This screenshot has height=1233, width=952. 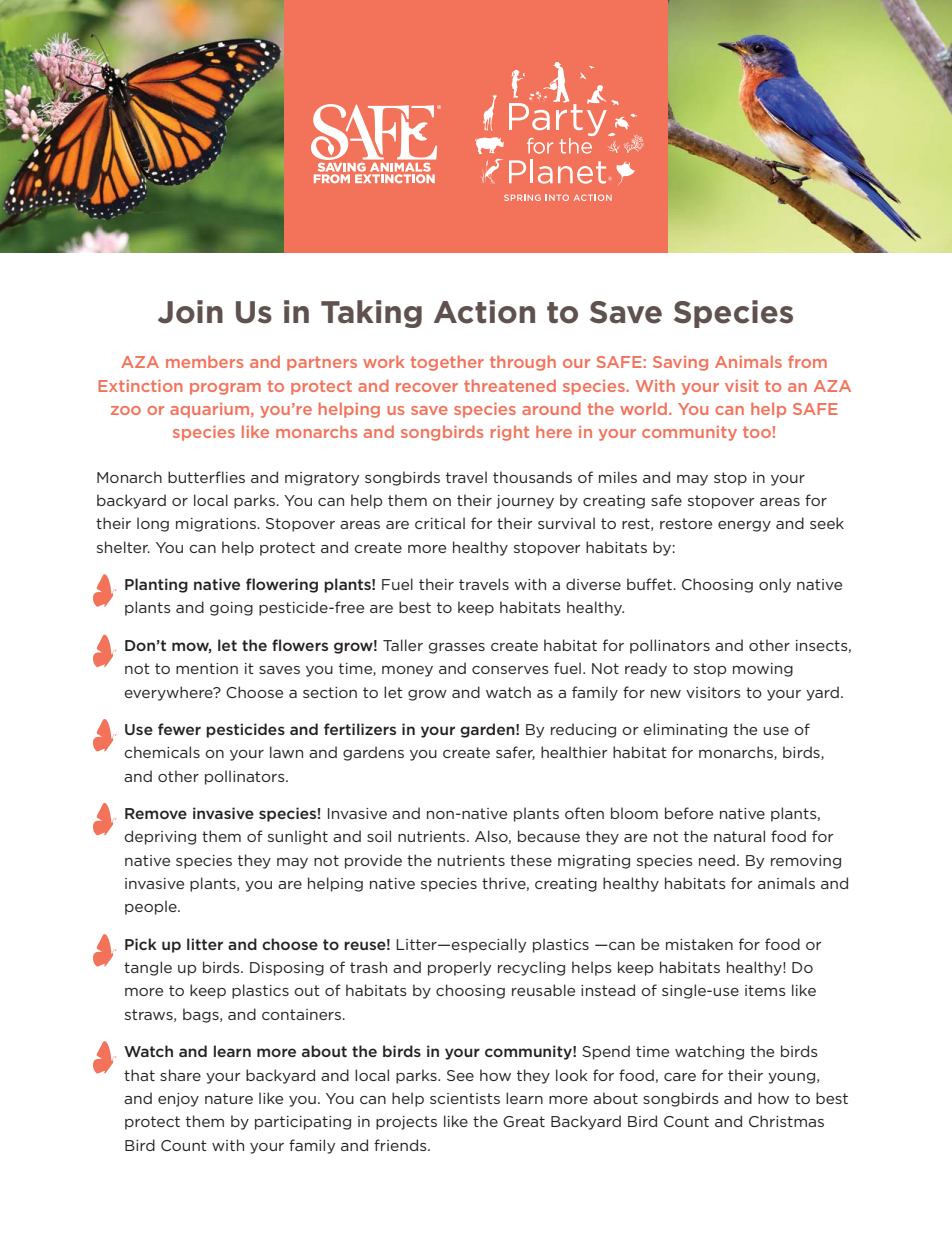 What do you see at coordinates (680, 363) in the screenshot?
I see `Saving` at bounding box center [680, 363].
